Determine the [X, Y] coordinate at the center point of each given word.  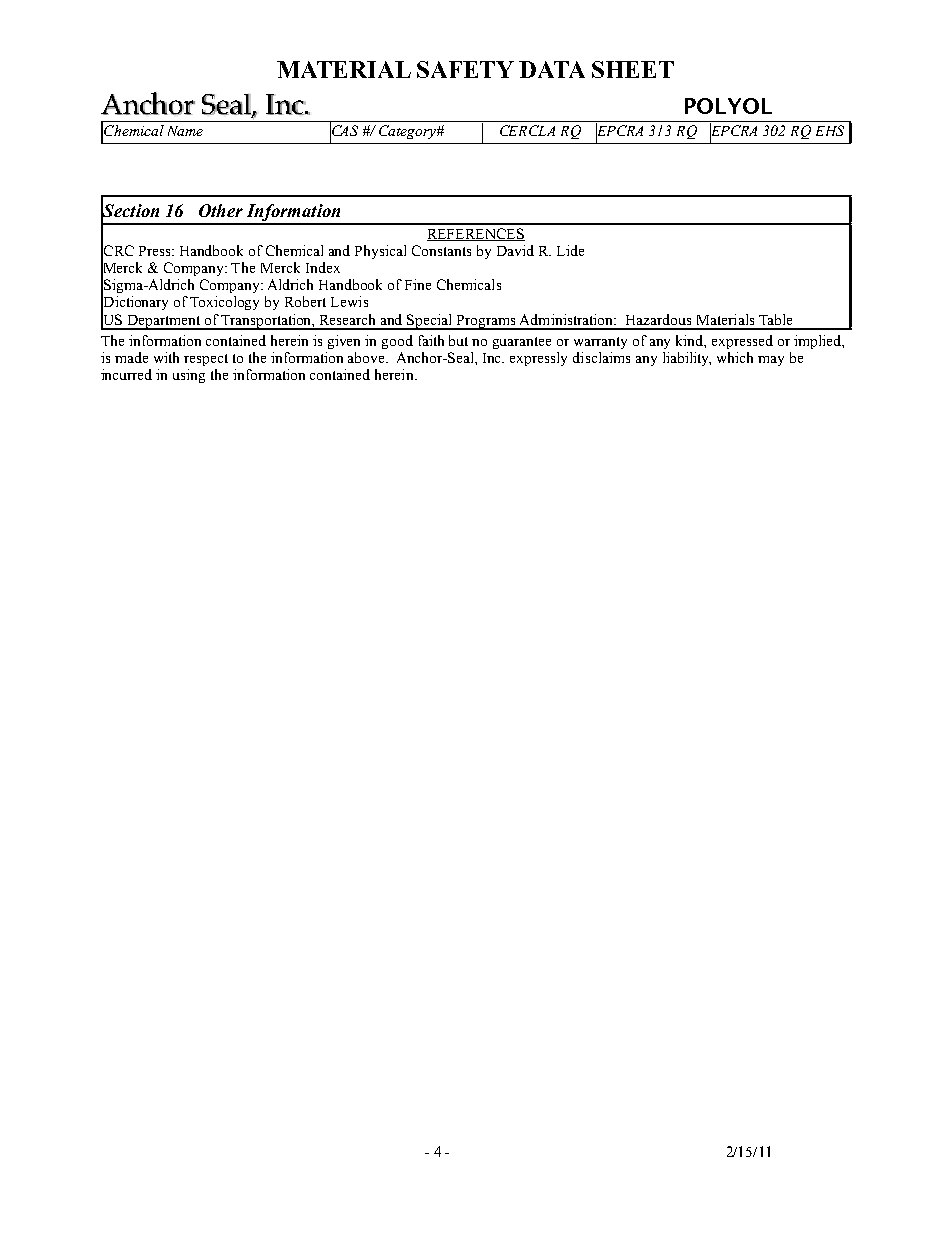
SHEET [633, 69]
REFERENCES [476, 234]
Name [185, 131]
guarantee [522, 343]
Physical [380, 252]
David [515, 250]
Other [221, 210]
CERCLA [527, 130]
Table [775, 319]
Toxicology [224, 303]
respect [206, 360]
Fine [418, 284]
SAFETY [465, 69]
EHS [830, 130]
